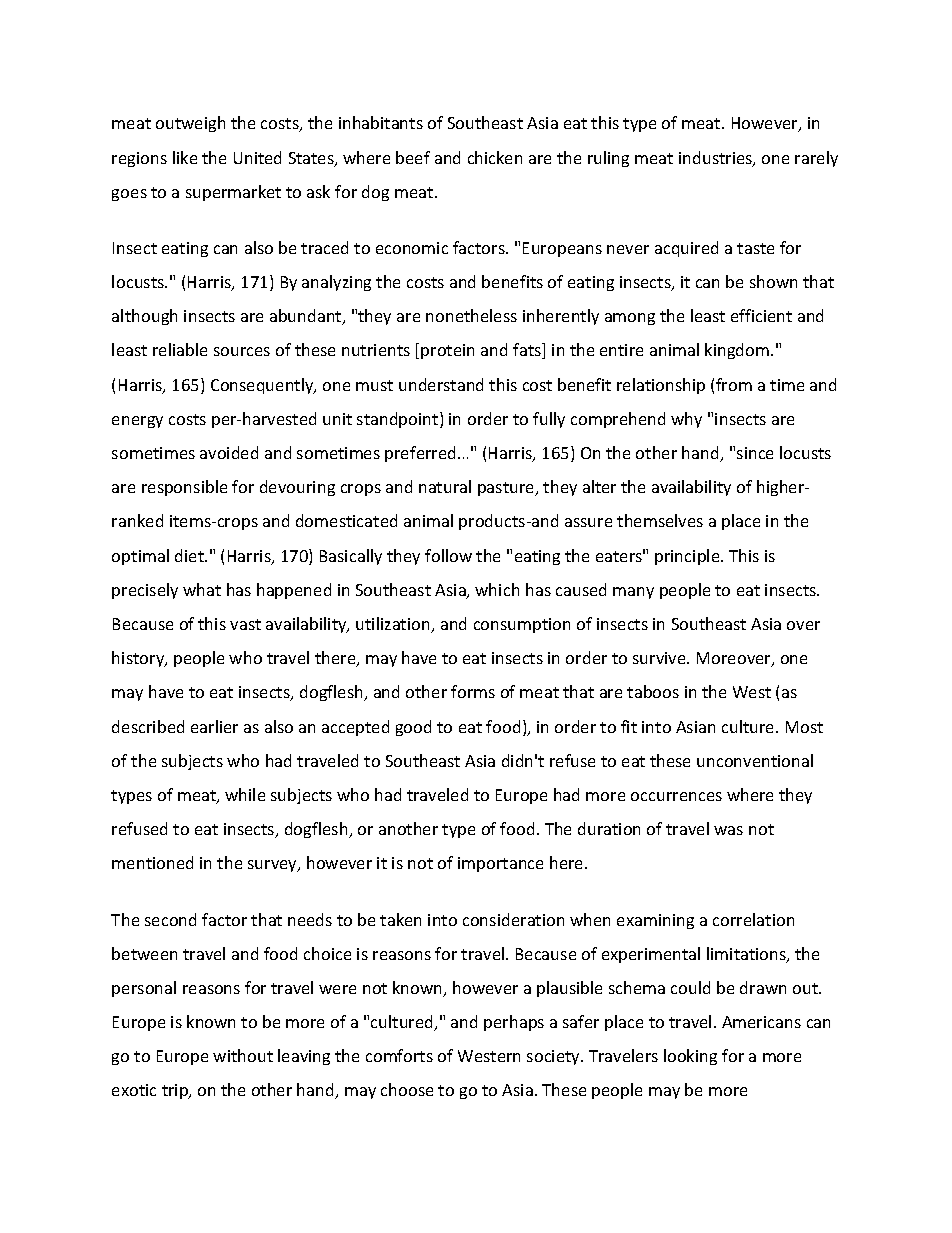  I want to click on from, so click(734, 384).
